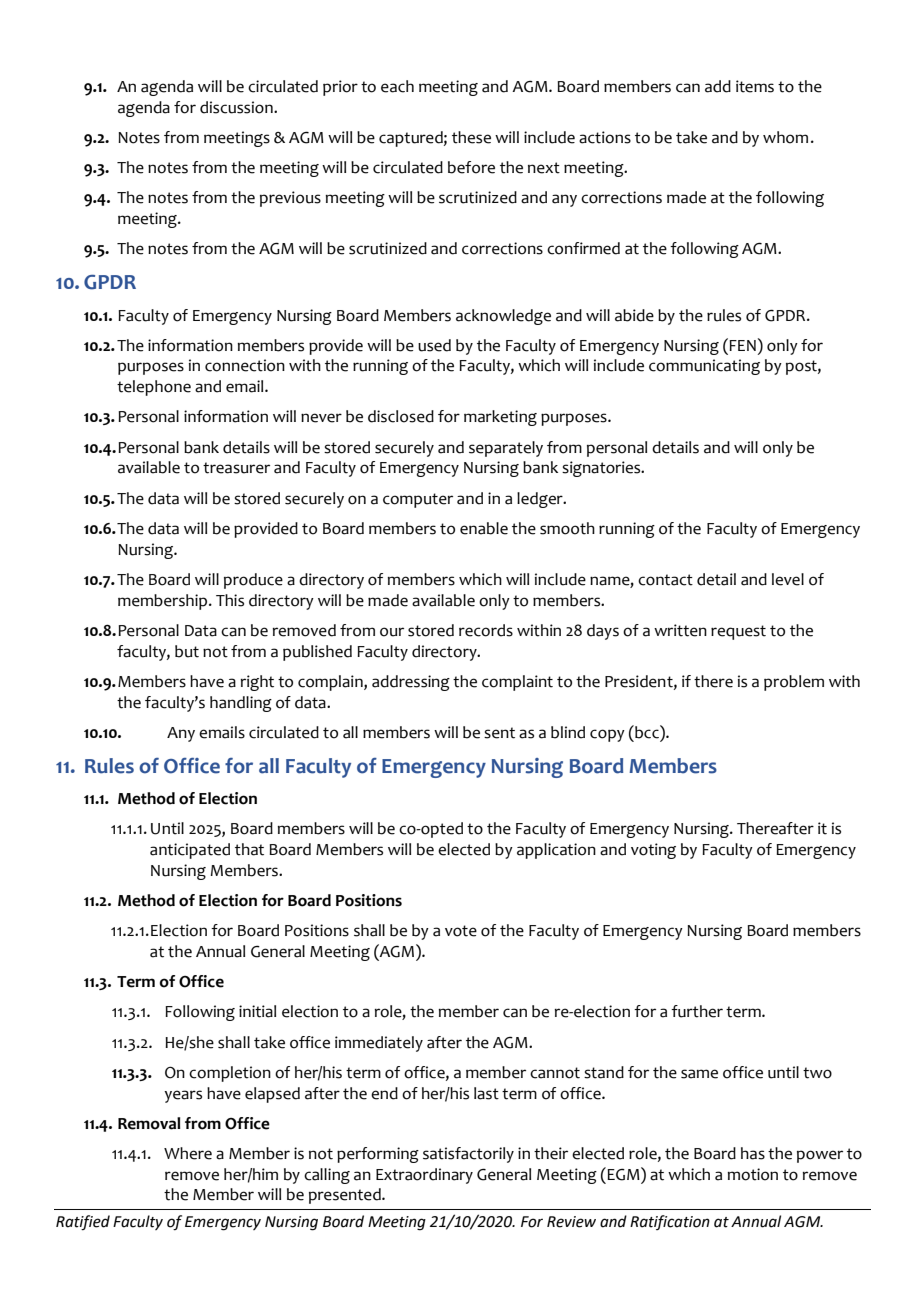 Image resolution: width=924 pixels, height=1307 pixels. I want to click on Extraordinary, so click(424, 1176).
